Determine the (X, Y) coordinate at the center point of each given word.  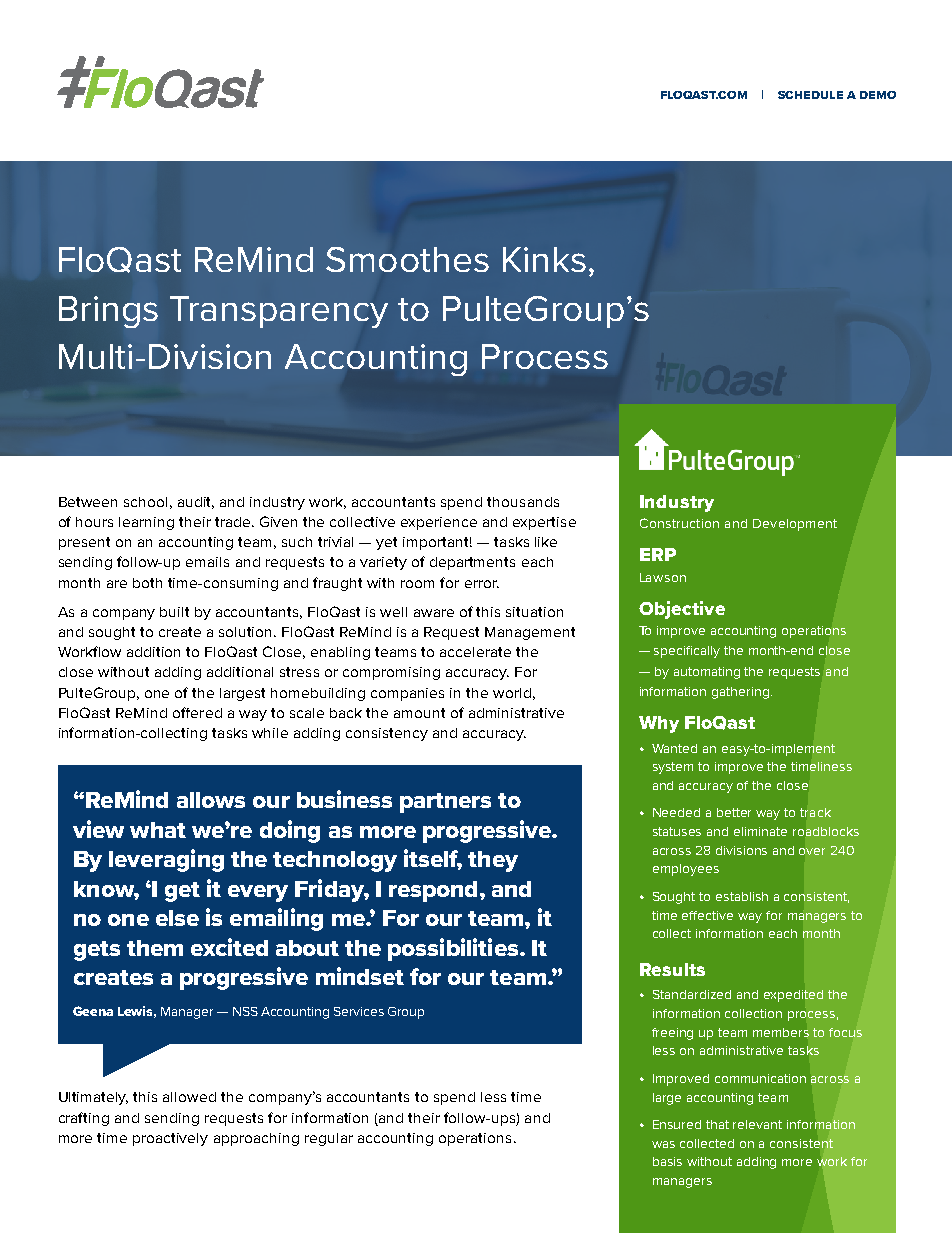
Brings (108, 312)
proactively (170, 1139)
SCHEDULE (810, 95)
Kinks (544, 259)
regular (329, 1139)
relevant (757, 1124)
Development (795, 525)
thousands (523, 502)
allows (211, 800)
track (815, 812)
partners (445, 803)
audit (196, 503)
